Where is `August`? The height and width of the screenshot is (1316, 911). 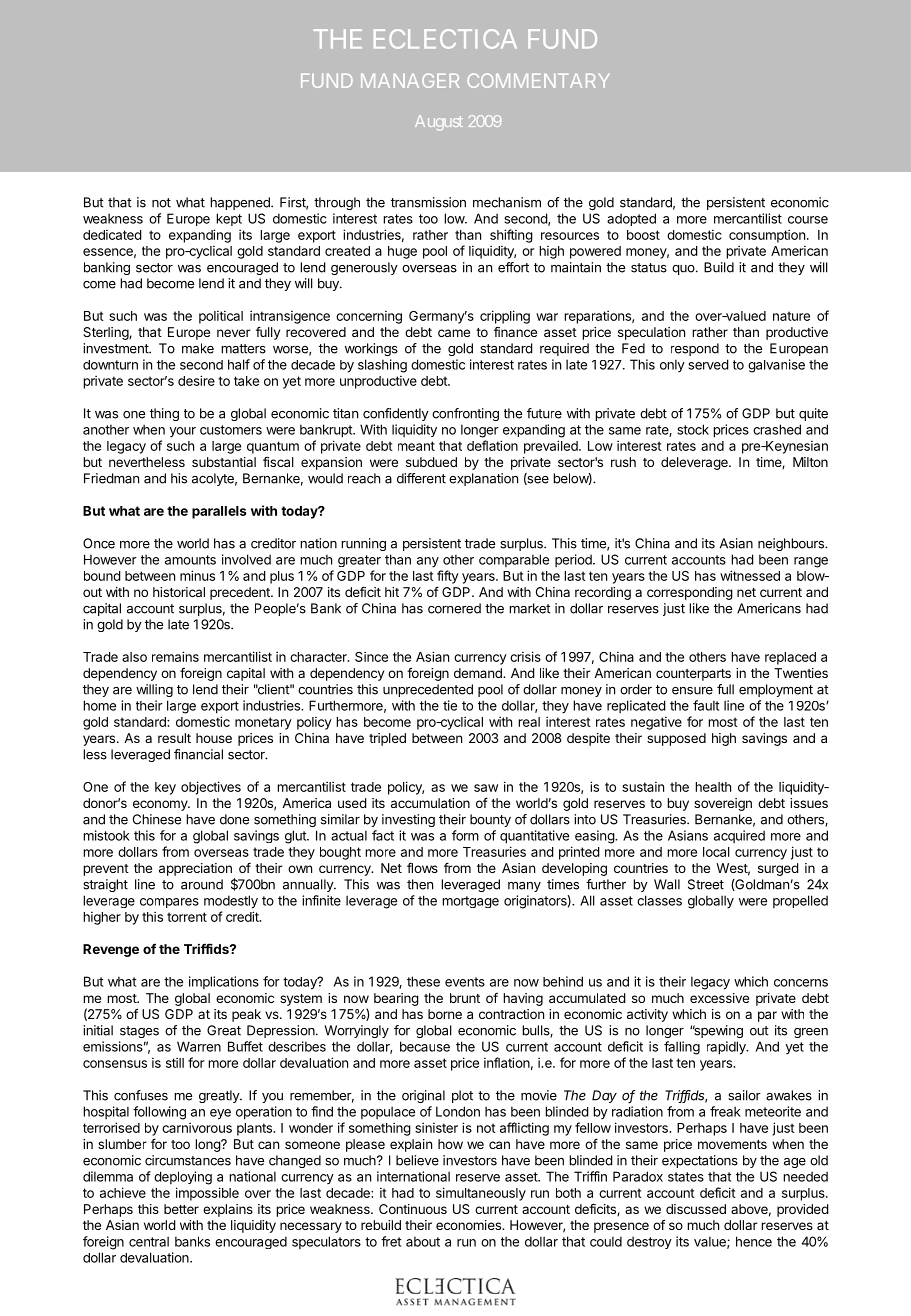 August is located at coordinates (439, 123).
